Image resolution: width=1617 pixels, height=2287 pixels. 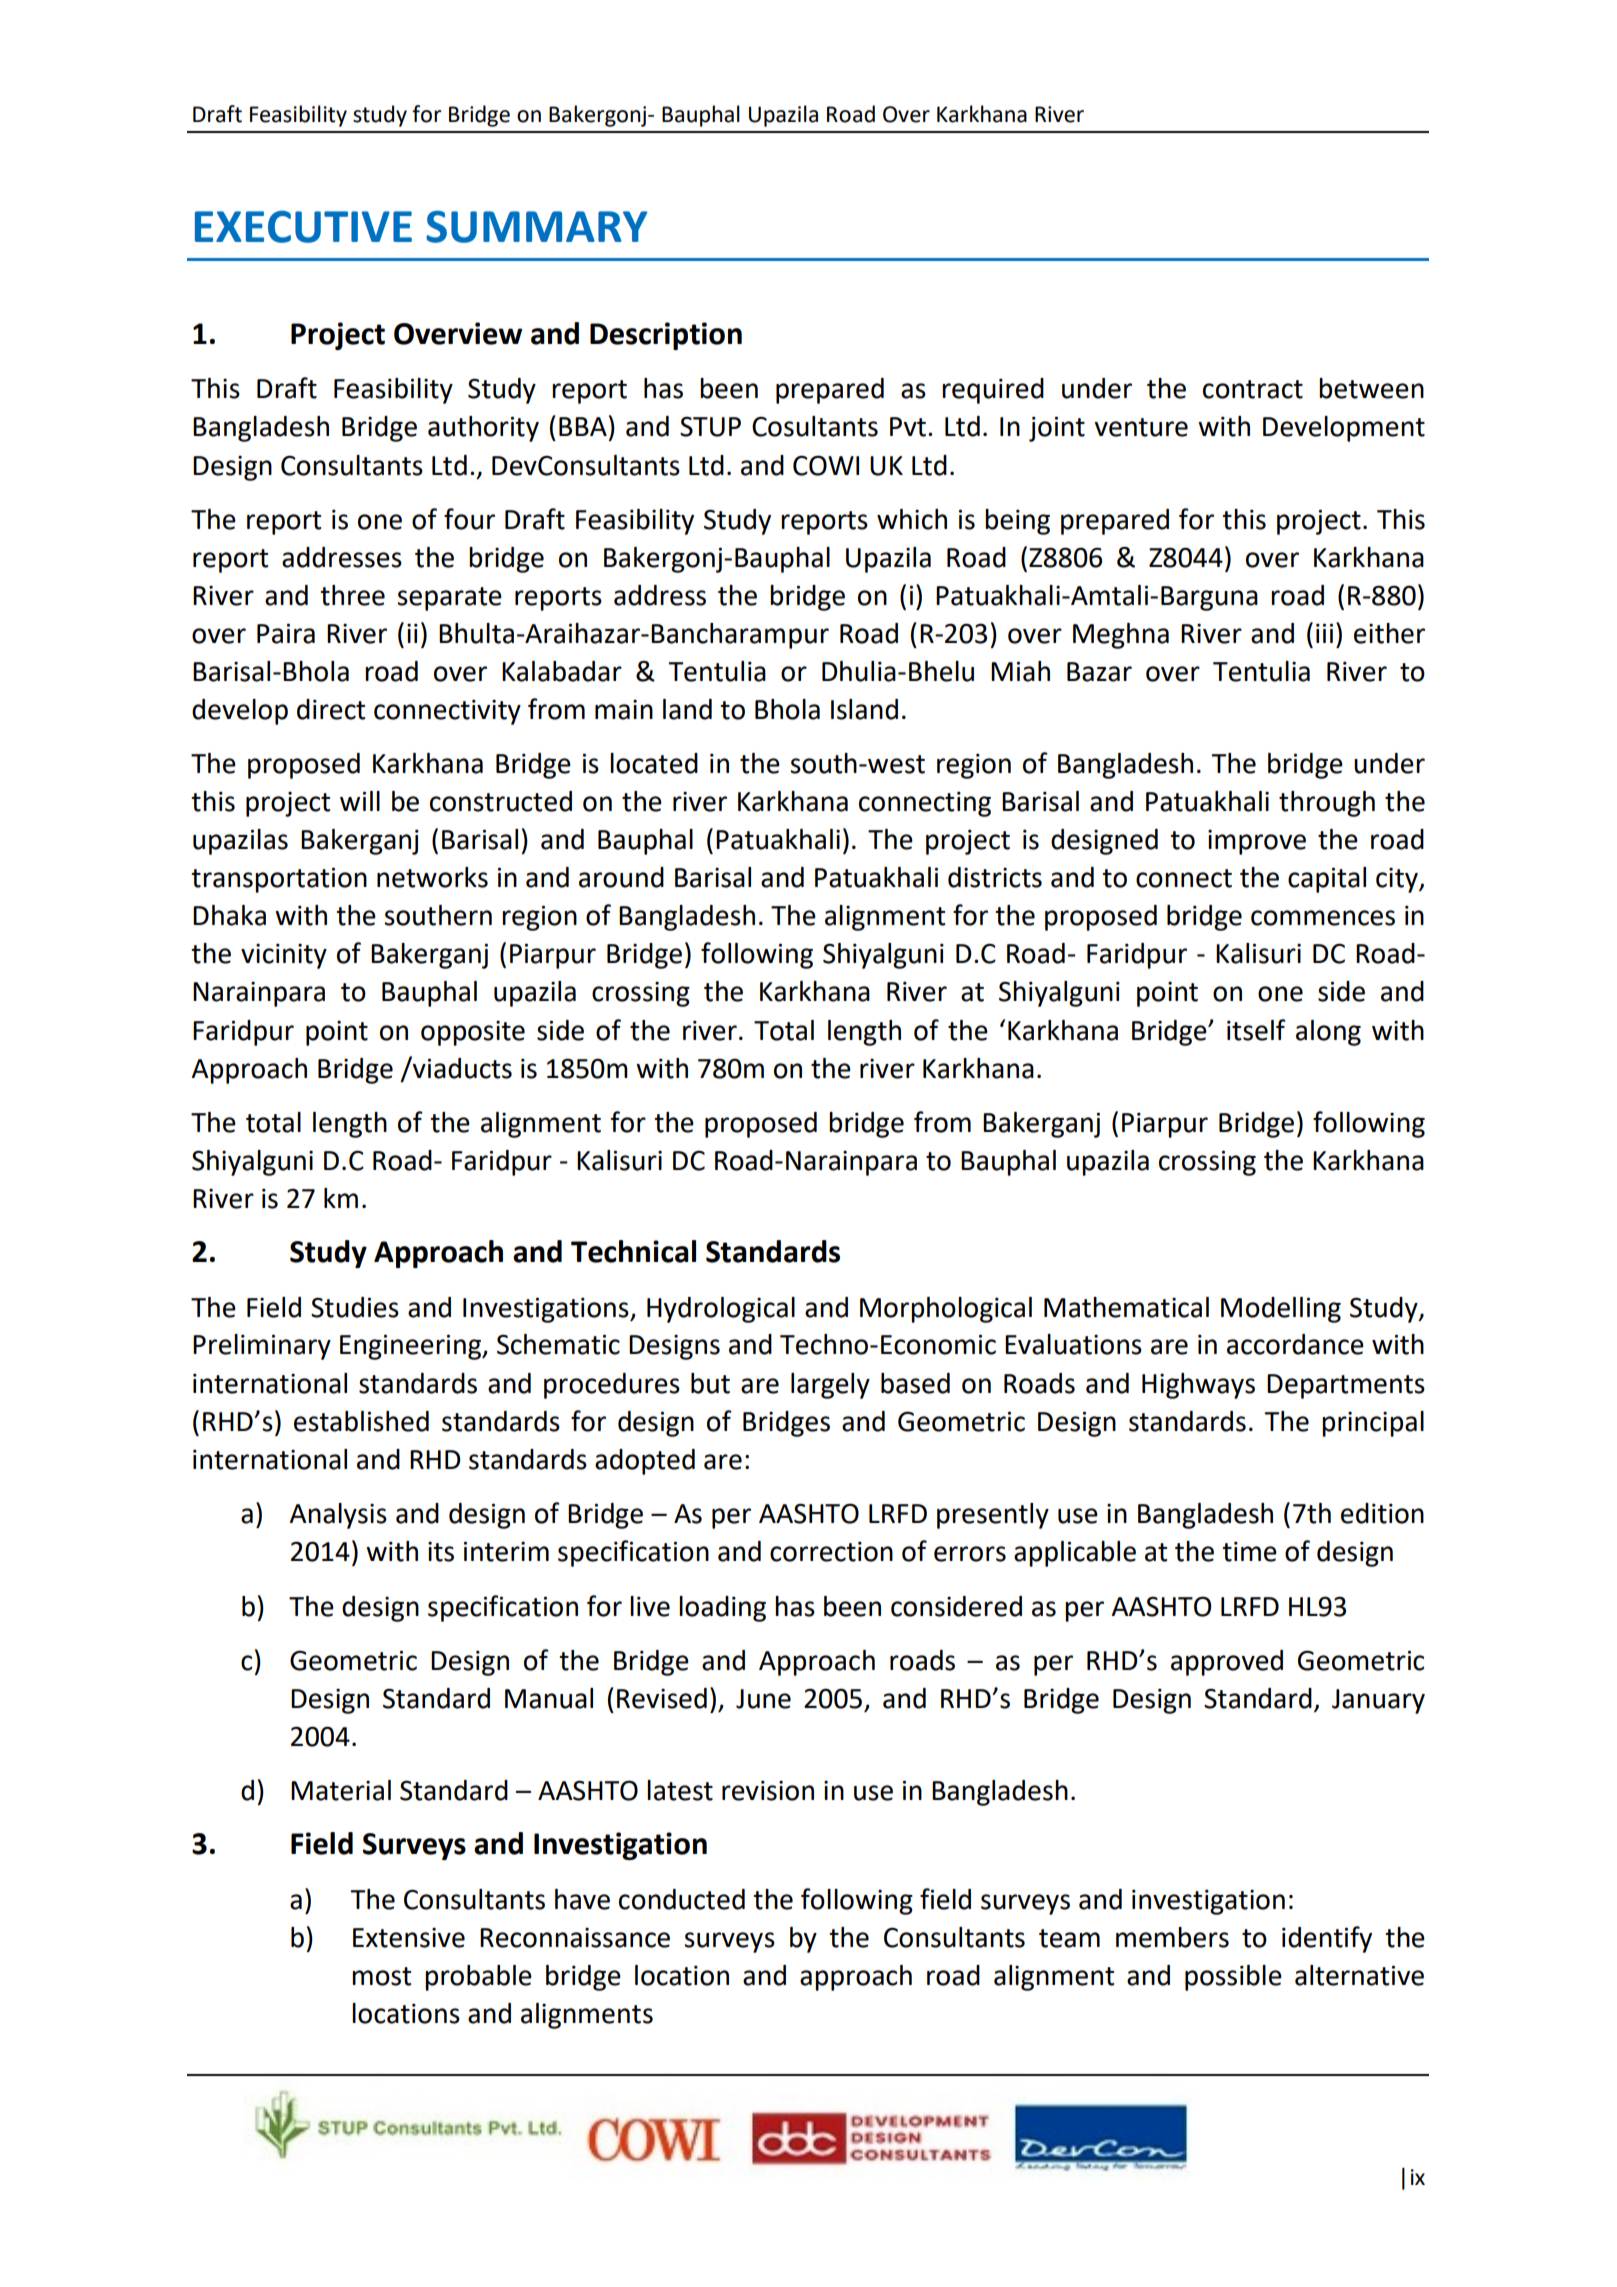 What do you see at coordinates (411, 1347) in the screenshot?
I see `Engineering` at bounding box center [411, 1347].
